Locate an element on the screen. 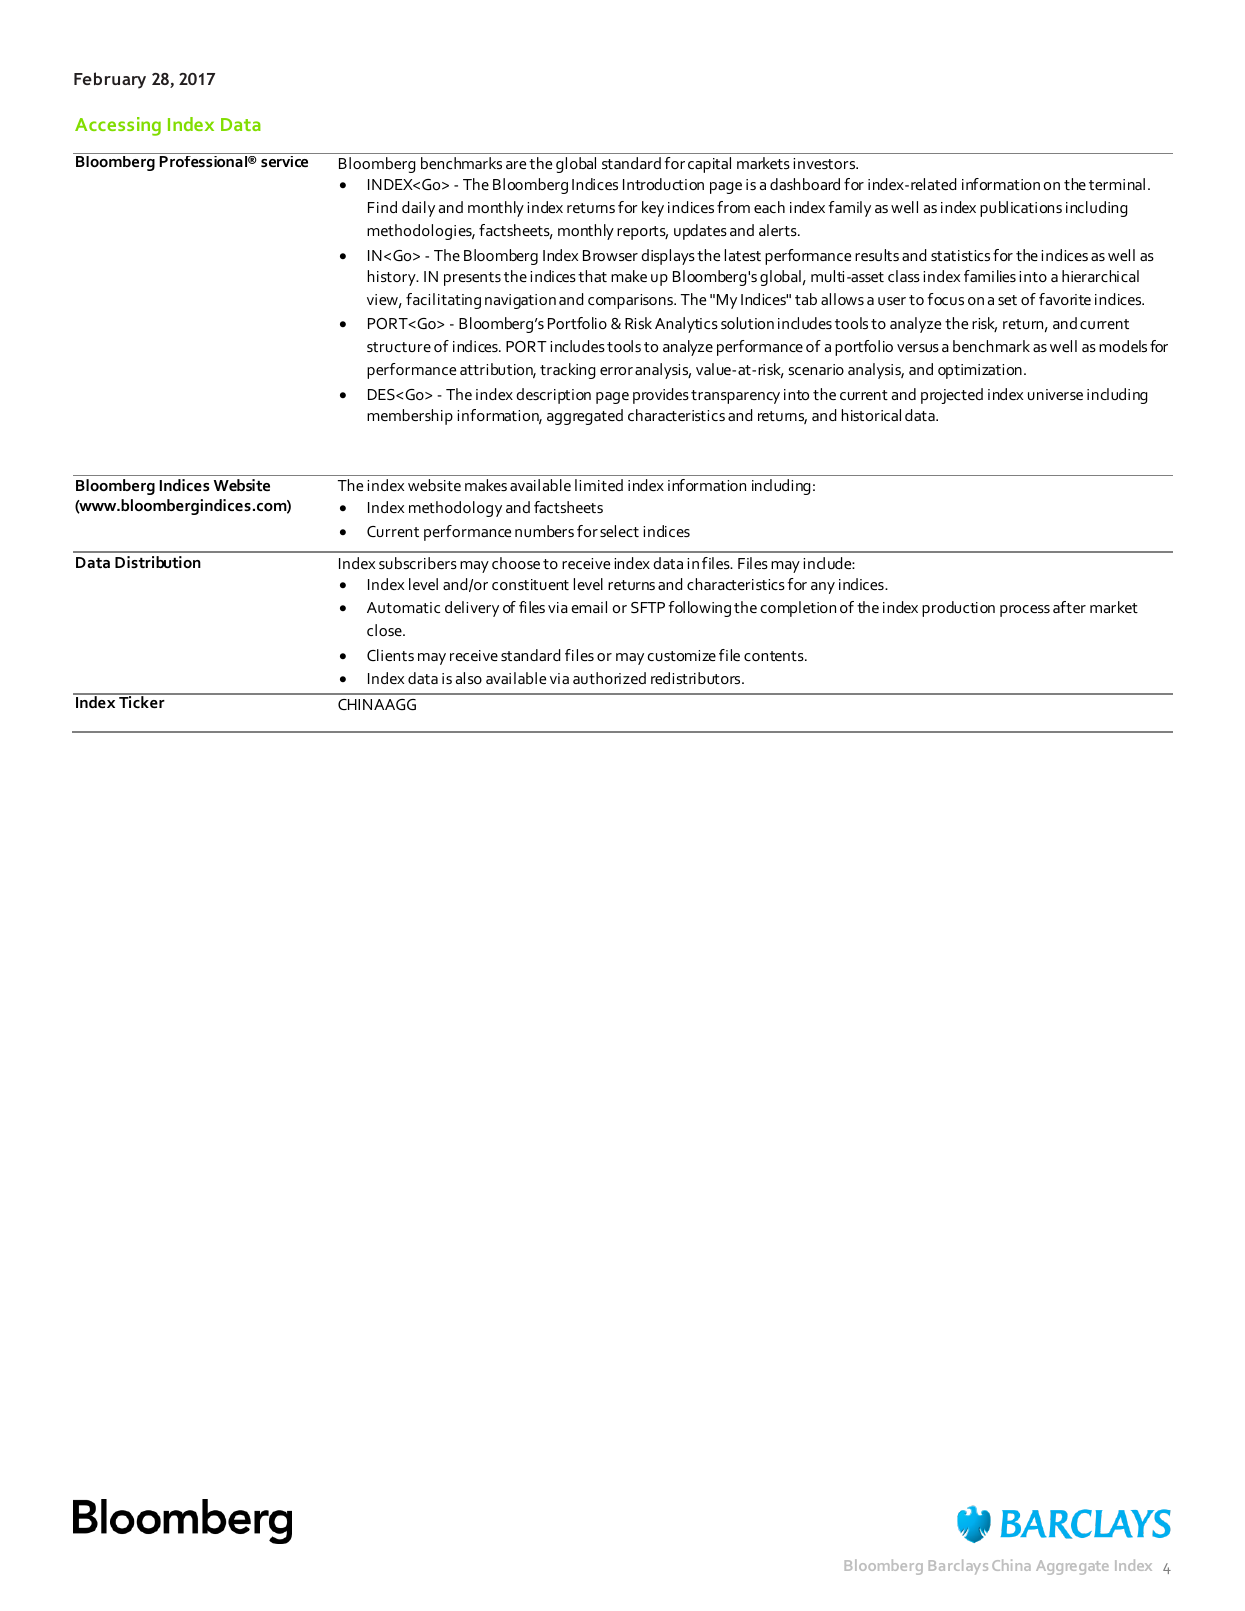 Image resolution: width=1245 pixels, height=1611 pixels. also is located at coordinates (469, 678).
